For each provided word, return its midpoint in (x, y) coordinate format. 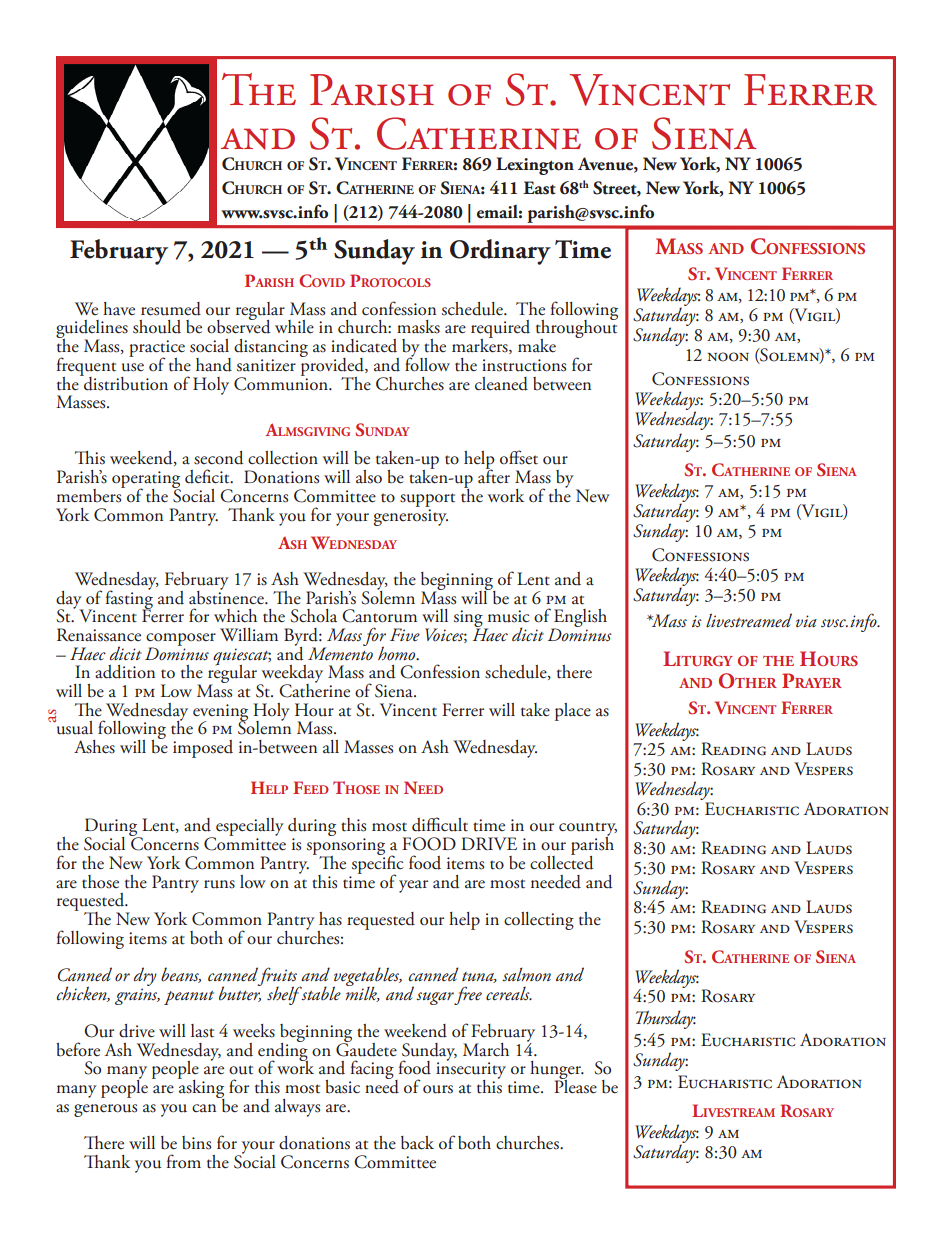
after (494, 475)
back (417, 1143)
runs (219, 884)
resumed (171, 309)
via (806, 621)
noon (728, 357)
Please (575, 1085)
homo (398, 653)
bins (196, 1143)
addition (125, 672)
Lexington (535, 166)
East (539, 188)
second (218, 458)
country (588, 830)
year (413, 886)
